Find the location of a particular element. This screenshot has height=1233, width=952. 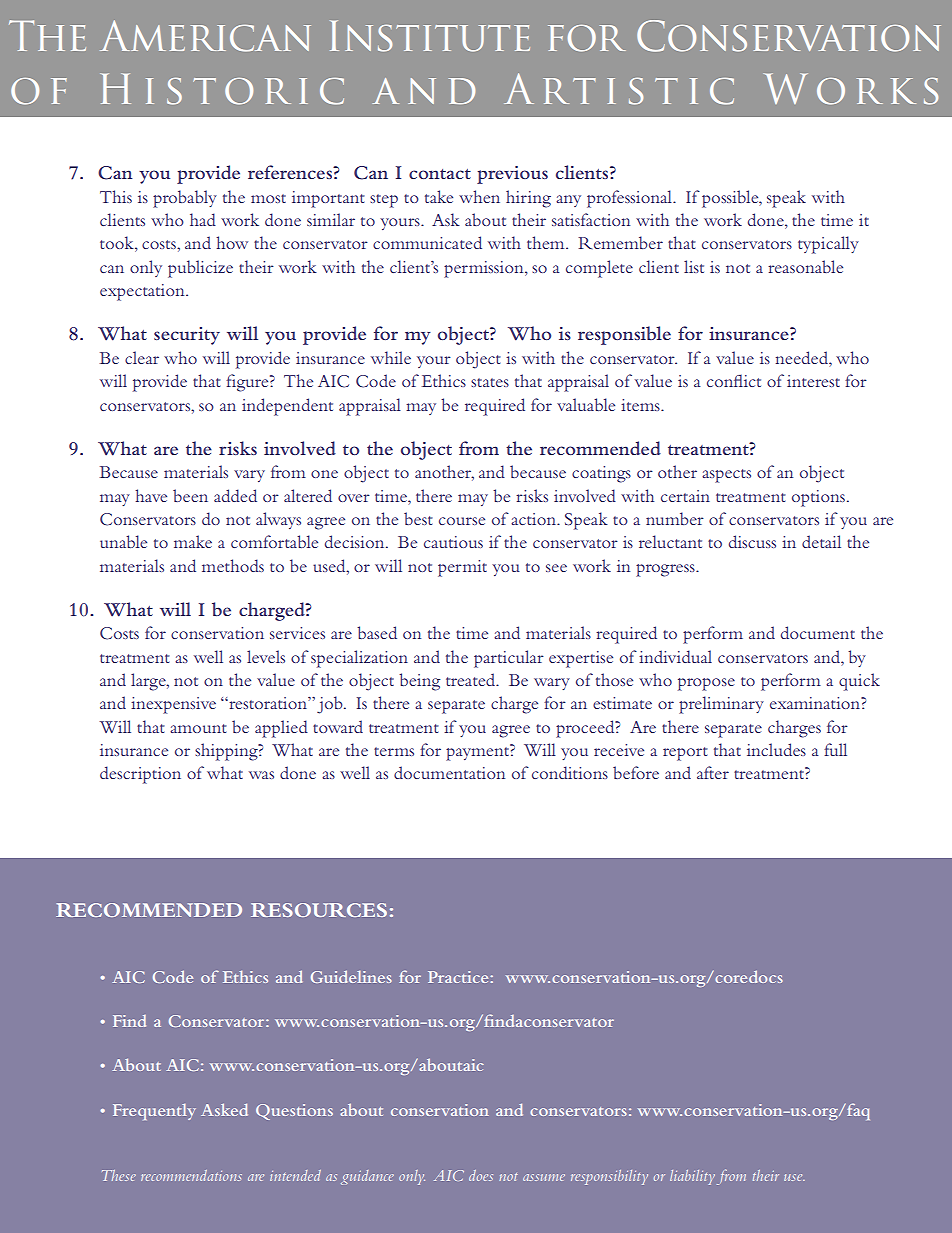

clear is located at coordinates (142, 357).
